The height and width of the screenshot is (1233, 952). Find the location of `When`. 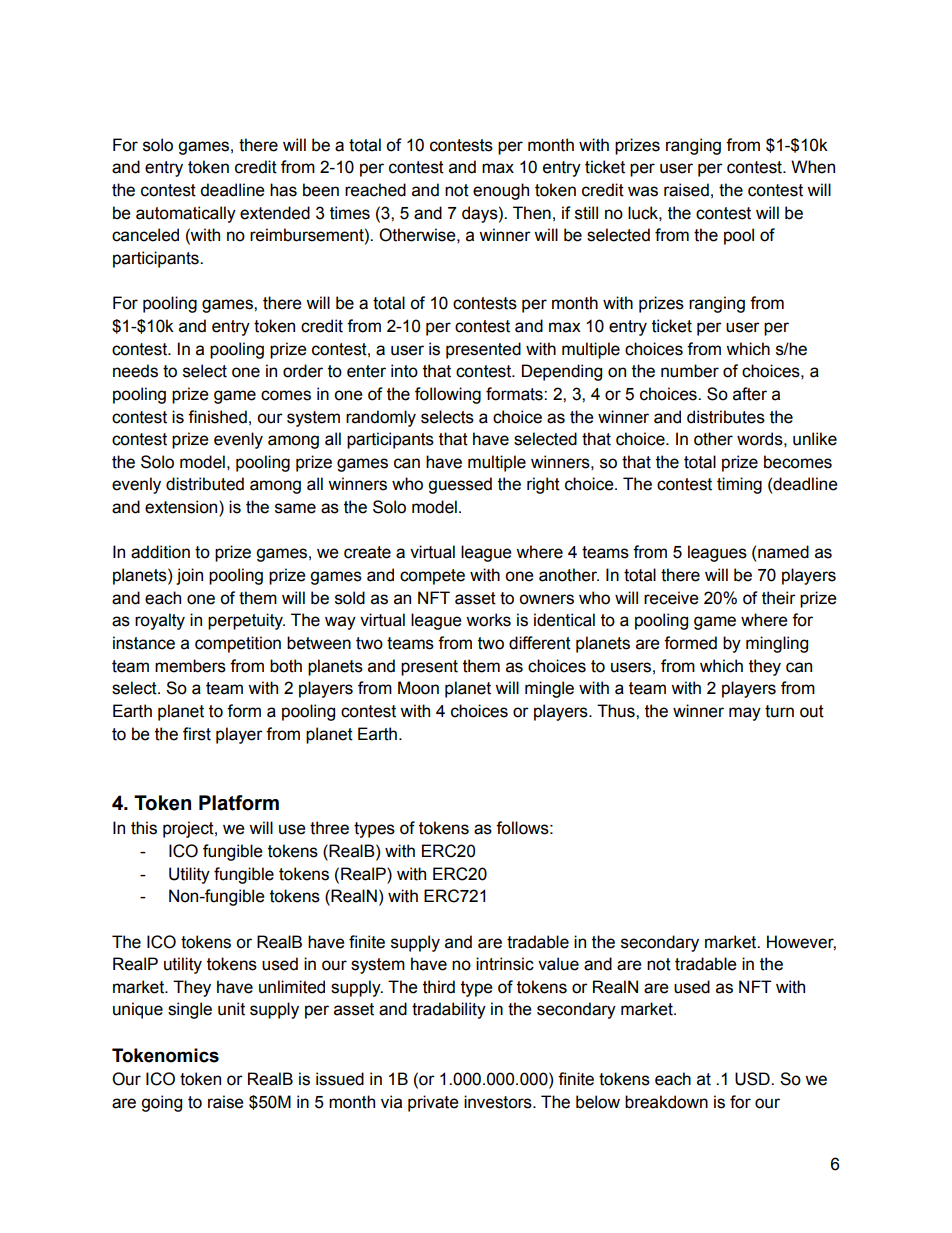

When is located at coordinates (813, 167).
